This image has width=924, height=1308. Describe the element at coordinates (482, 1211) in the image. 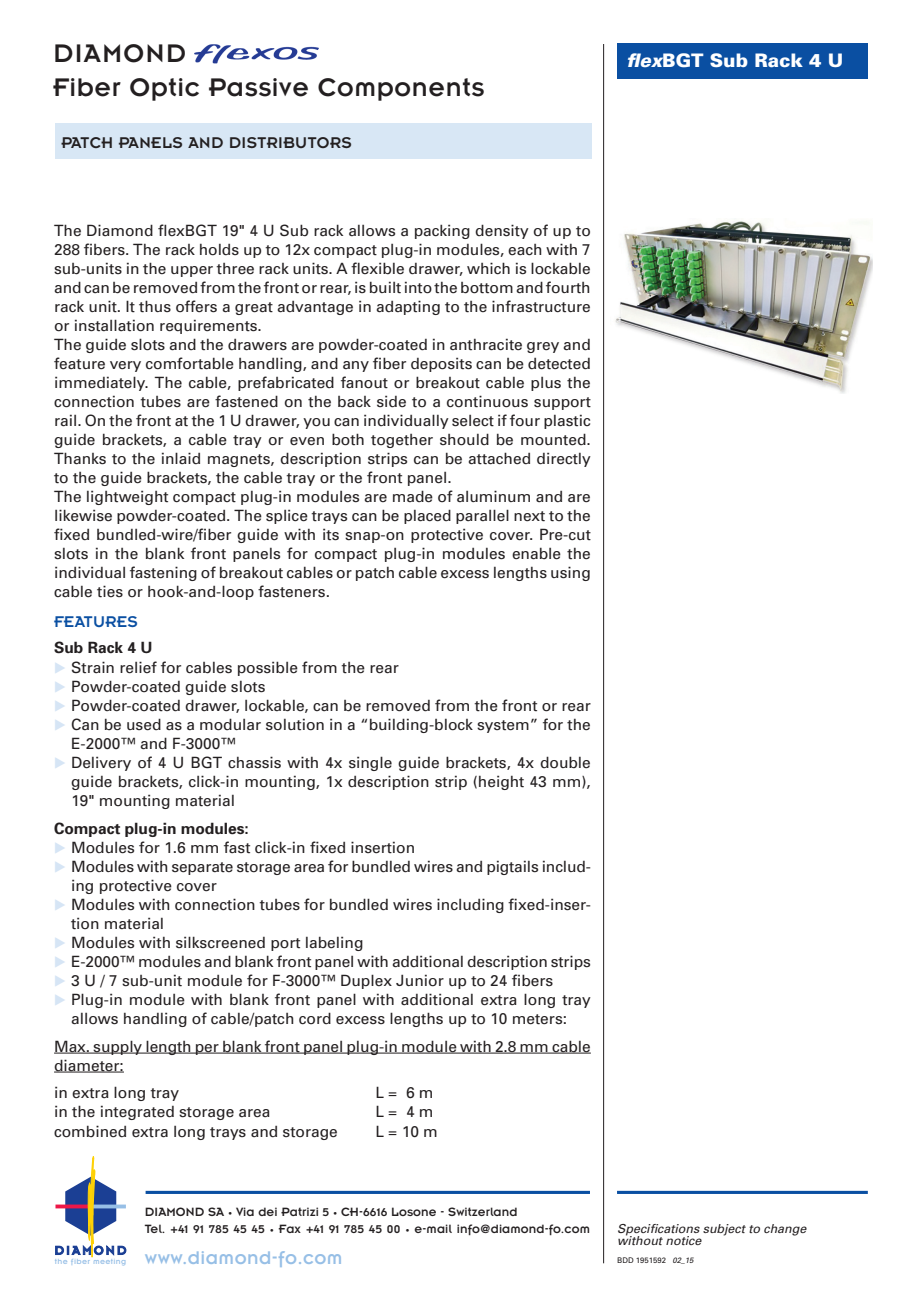

I see `Switzerland` at that location.
